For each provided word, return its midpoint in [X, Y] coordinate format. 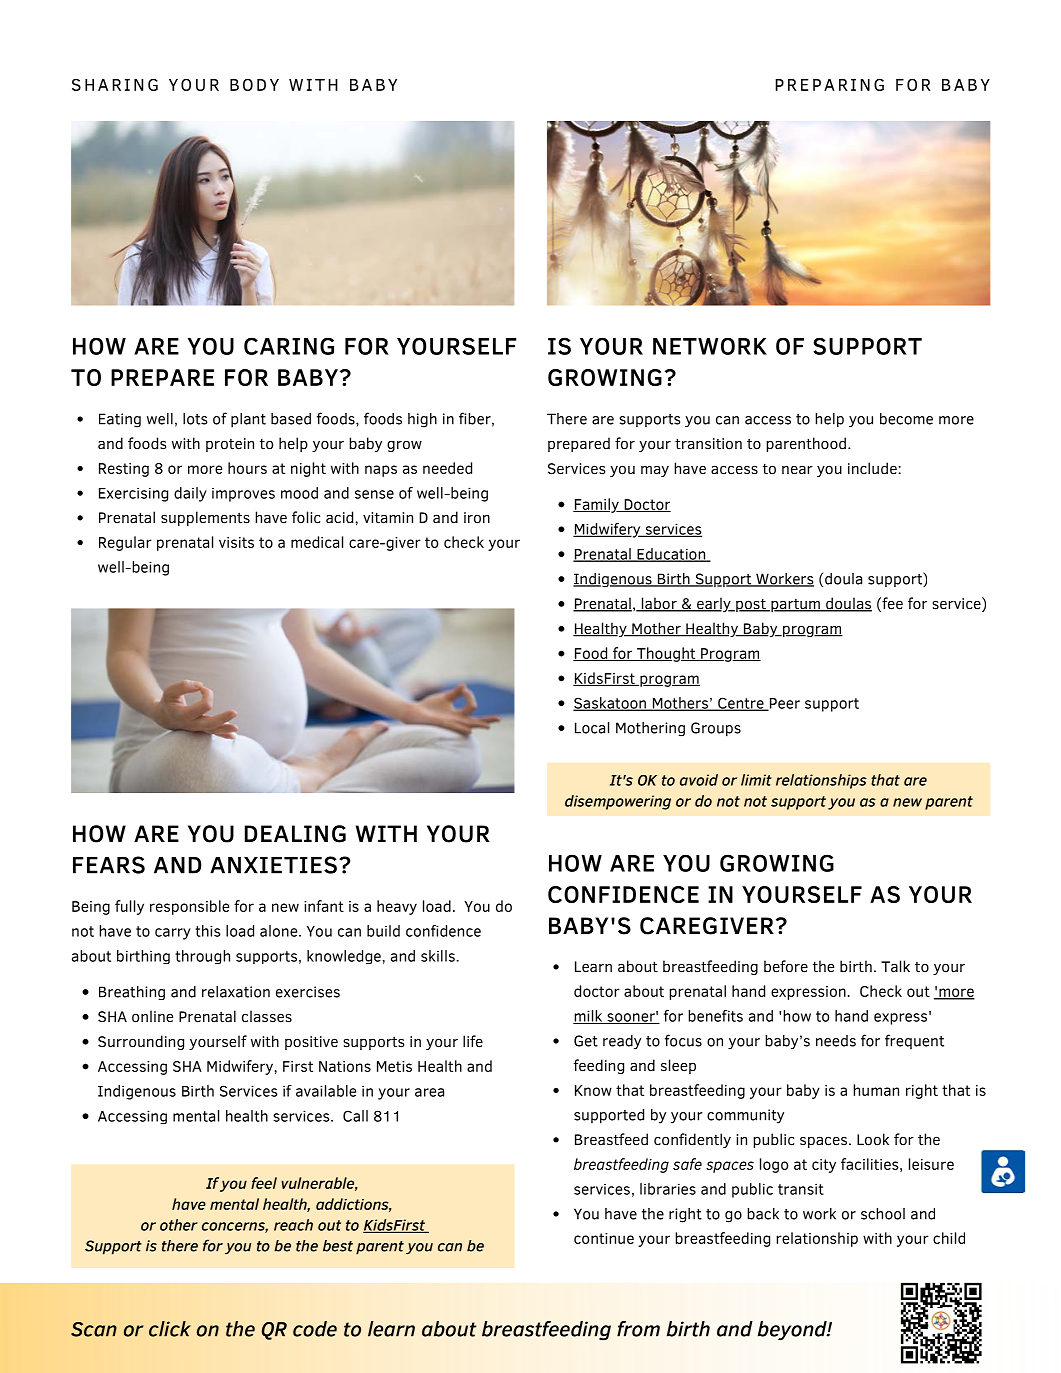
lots [195, 419]
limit [756, 780]
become [906, 419]
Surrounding [141, 1042]
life [473, 1041]
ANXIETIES [273, 865]
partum [795, 605]
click [170, 1329]
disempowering [618, 802]
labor [659, 604]
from [638, 1329]
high [422, 420]
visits [236, 542]
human [876, 1090]
